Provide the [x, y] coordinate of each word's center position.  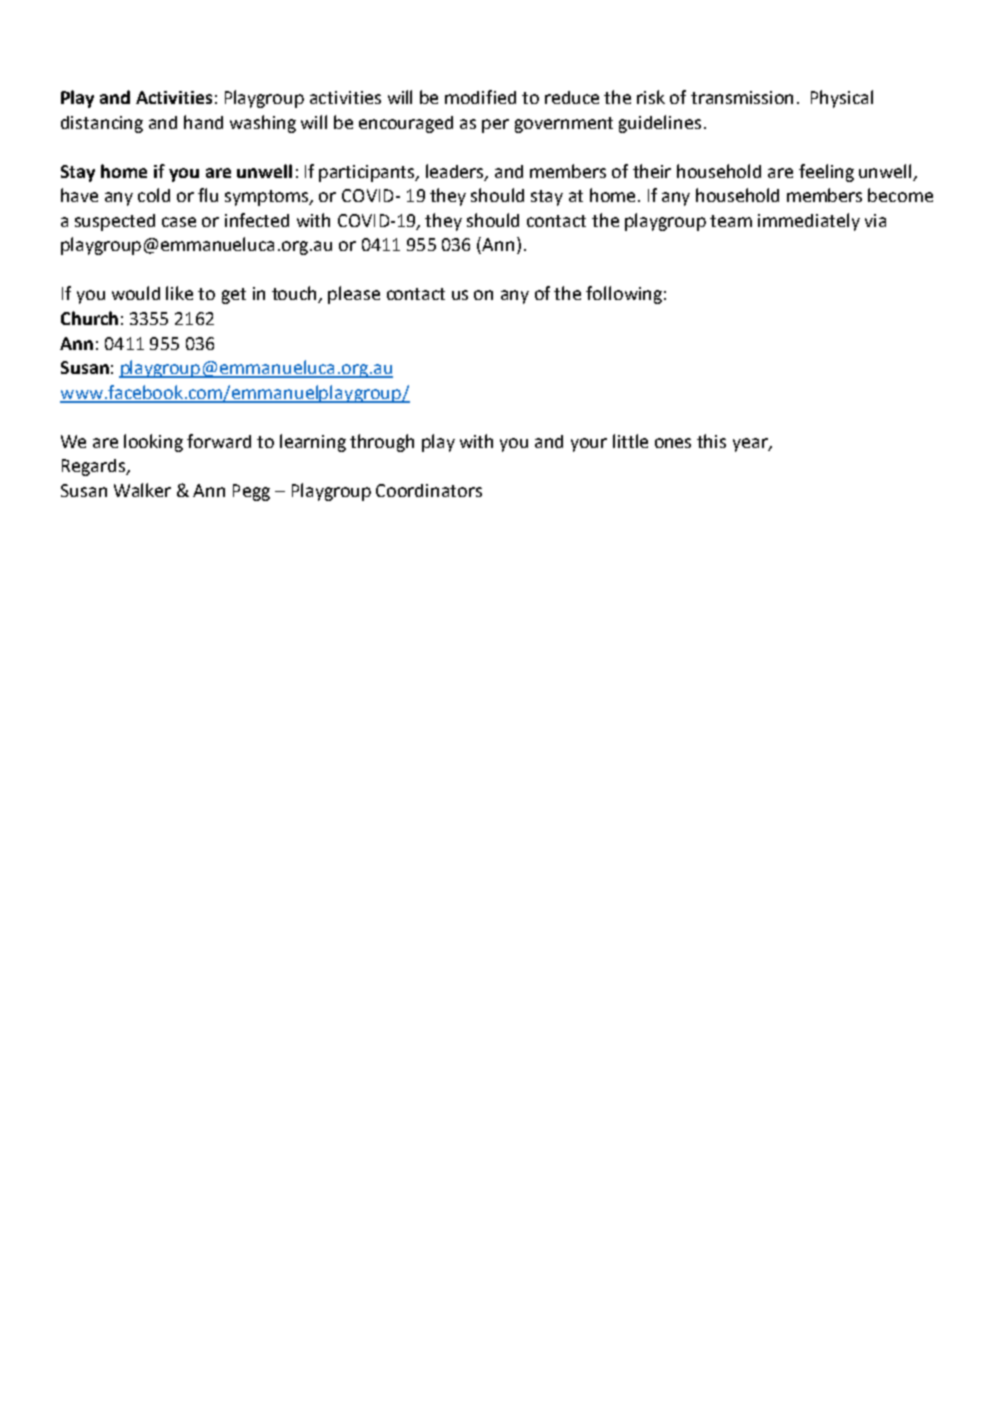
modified [480, 97]
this [711, 441]
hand [203, 122]
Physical [842, 99]
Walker [142, 490]
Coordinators [429, 490]
